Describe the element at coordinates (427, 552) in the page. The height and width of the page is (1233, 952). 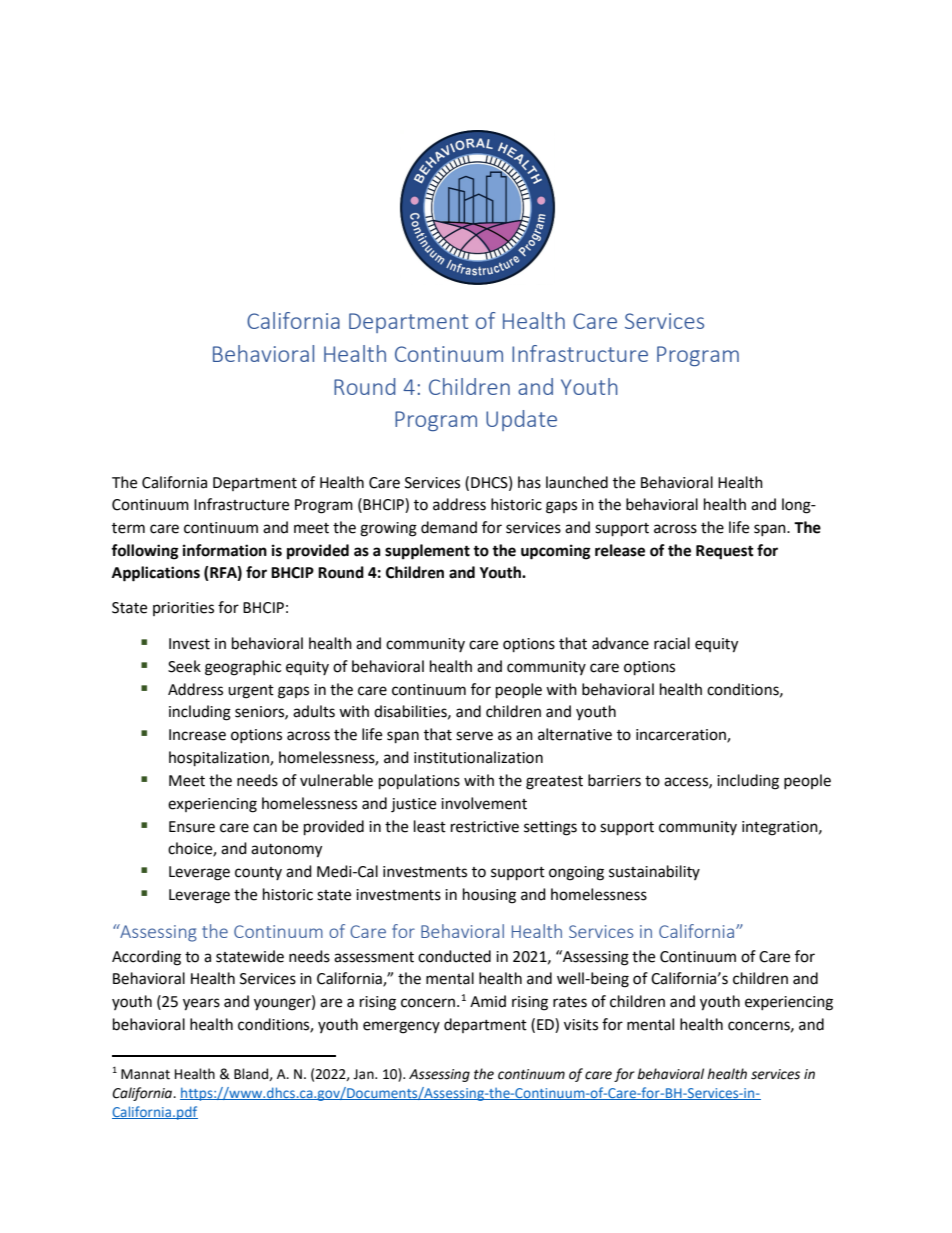
I see `supplement` at that location.
